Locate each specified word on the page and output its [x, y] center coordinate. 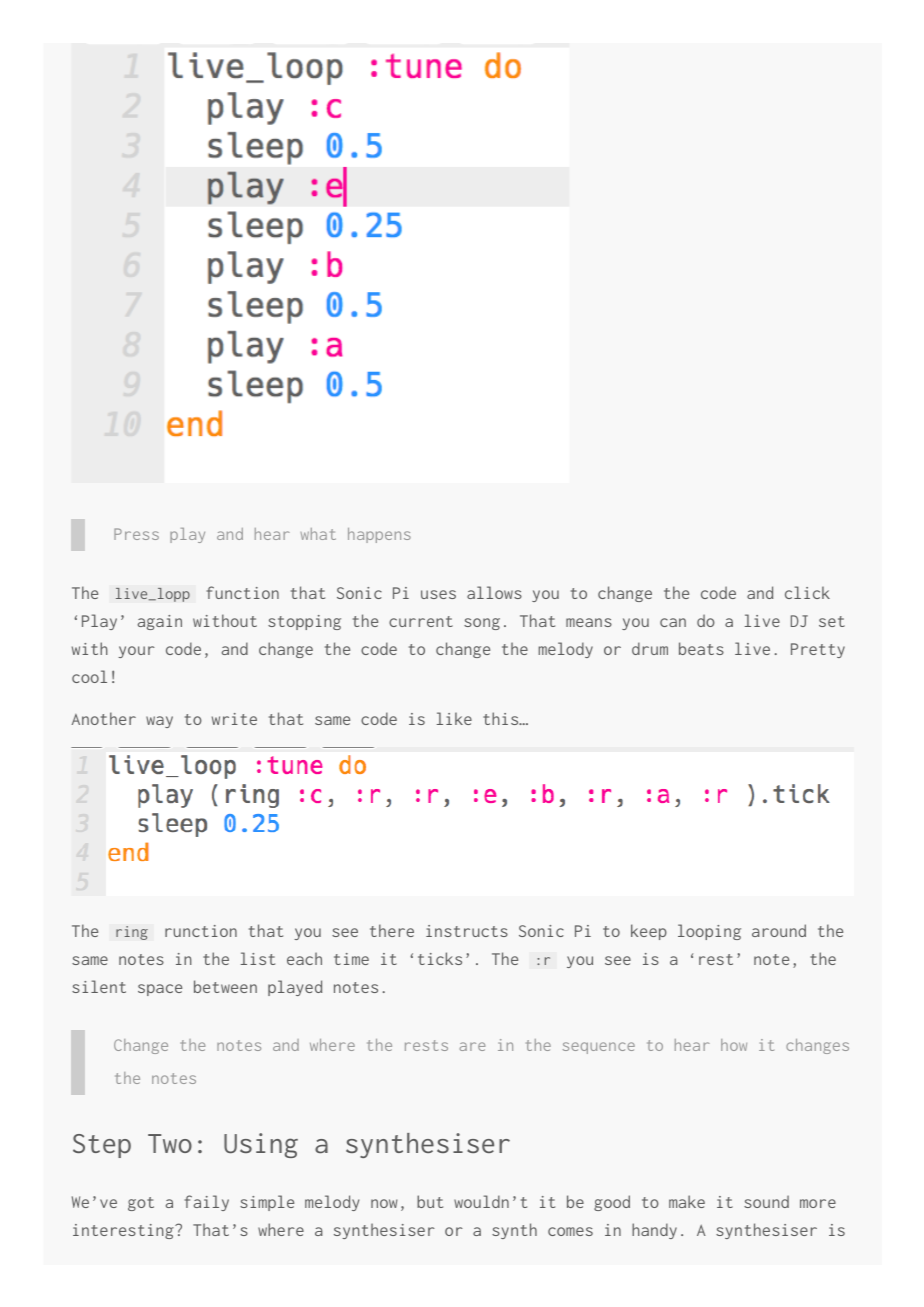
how [734, 1045]
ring [132, 933]
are [472, 1046]
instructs [467, 931]
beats [701, 648]
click [807, 592]
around [779, 930]
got [141, 1204]
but [430, 1201]
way [159, 722]
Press [136, 534]
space [160, 990]
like [454, 718]
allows [494, 592]
